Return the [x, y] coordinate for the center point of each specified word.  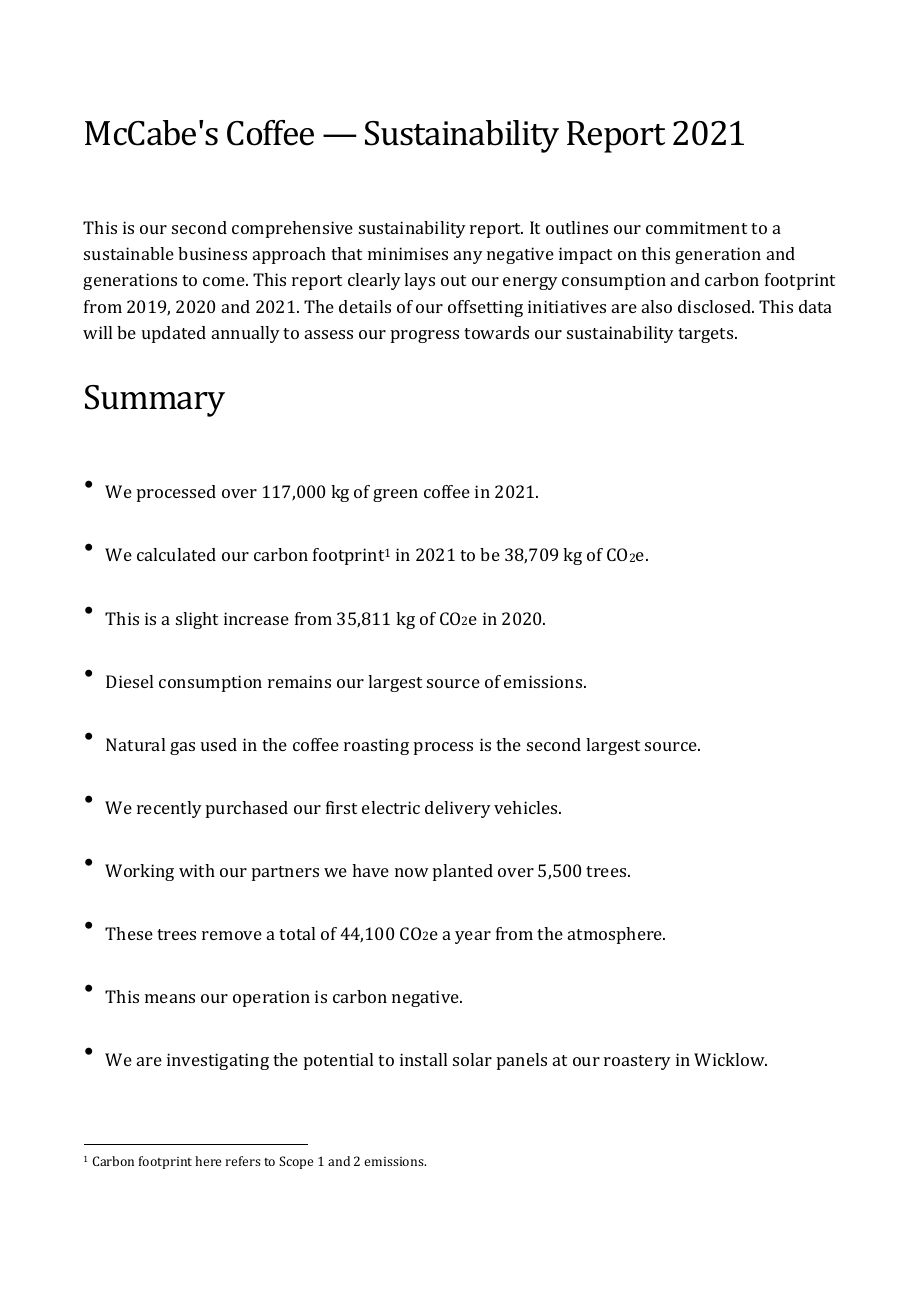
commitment [696, 227]
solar [472, 1059]
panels [522, 1061]
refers [243, 1161]
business [212, 253]
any [468, 257]
